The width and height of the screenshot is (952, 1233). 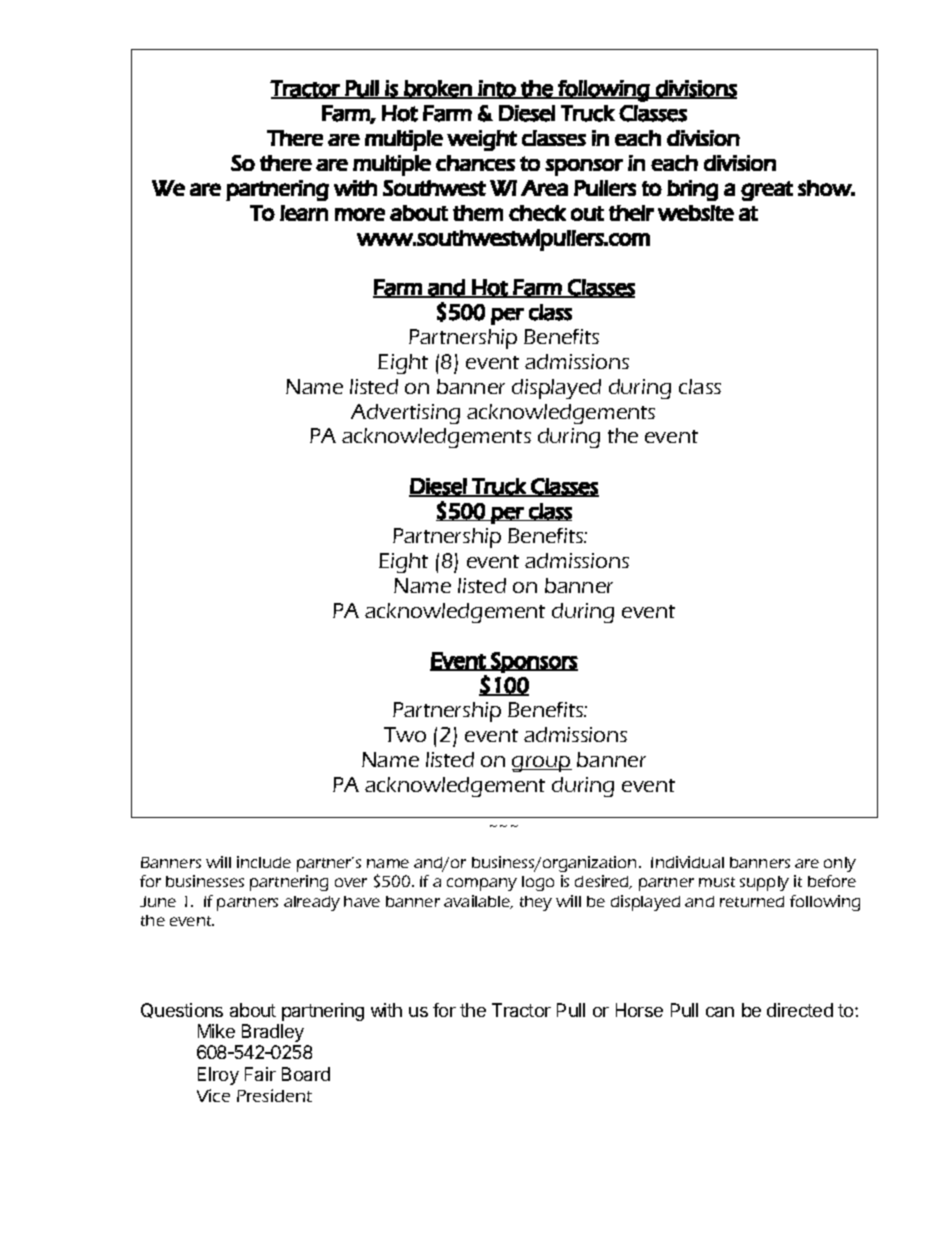 I want to click on Two, so click(x=405, y=734).
